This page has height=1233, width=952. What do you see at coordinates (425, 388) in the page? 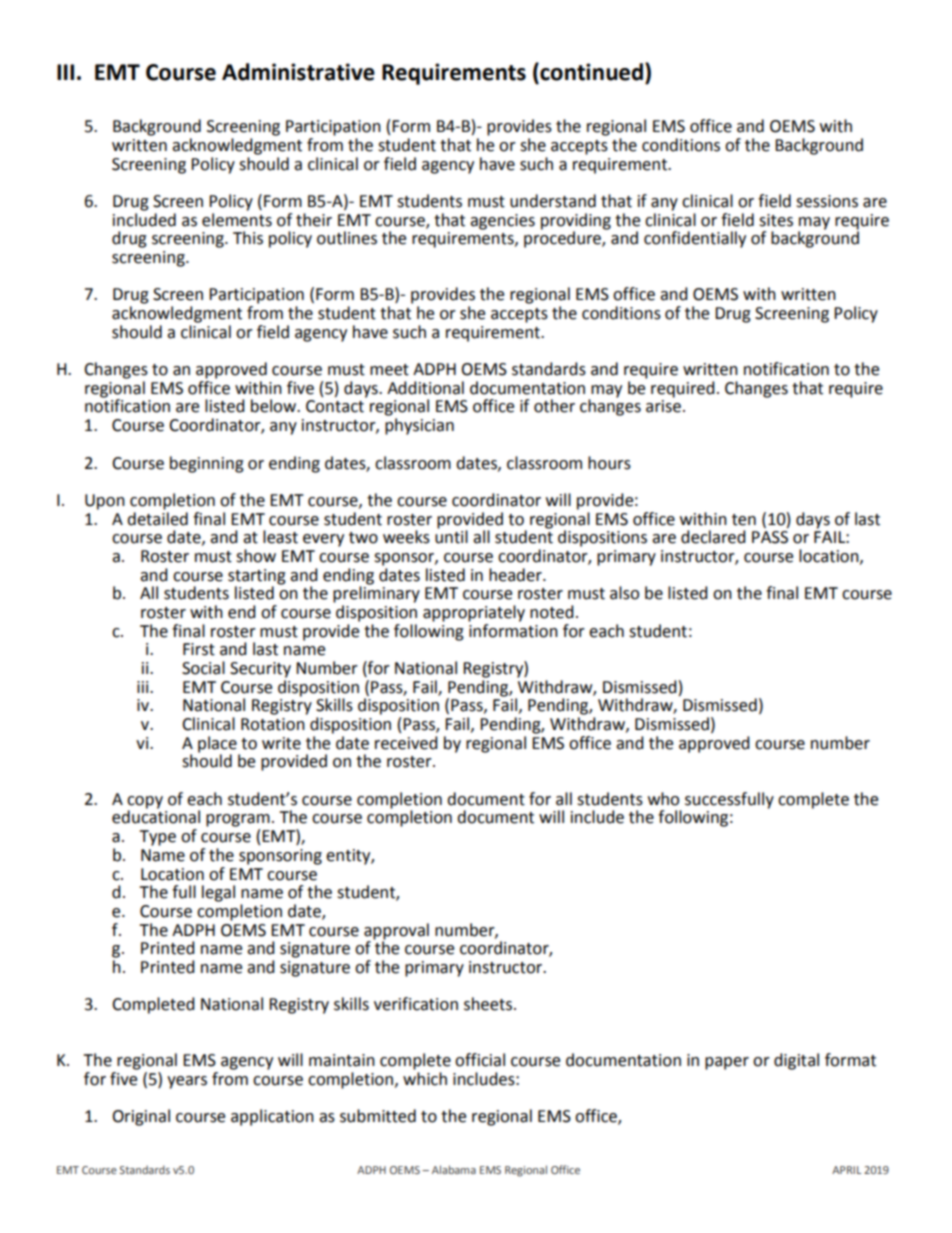
I see `Additional` at bounding box center [425, 388].
